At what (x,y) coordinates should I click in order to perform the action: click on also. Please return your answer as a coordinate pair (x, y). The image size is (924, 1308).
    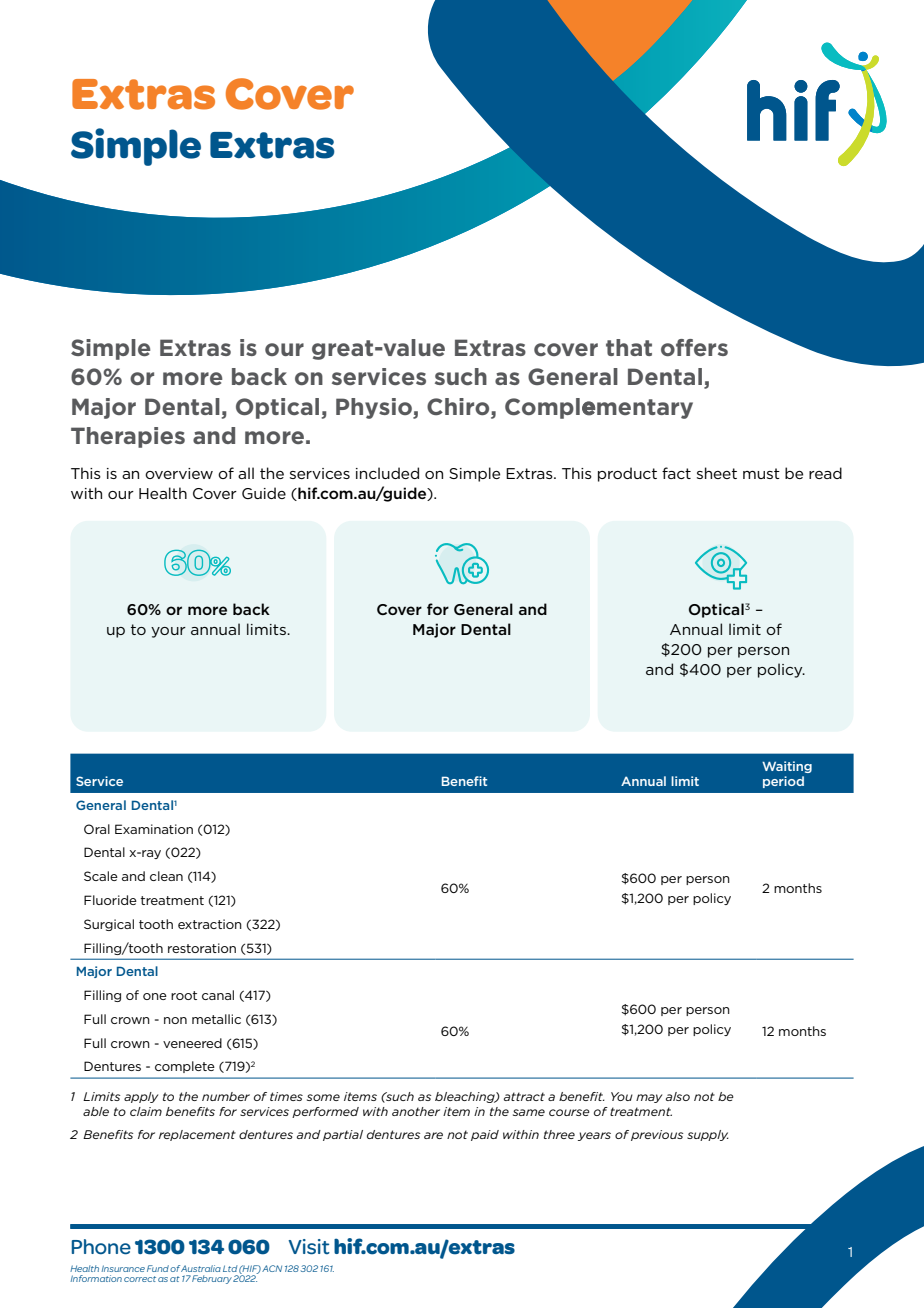
    Looking at the image, I should click on (678, 1096).
